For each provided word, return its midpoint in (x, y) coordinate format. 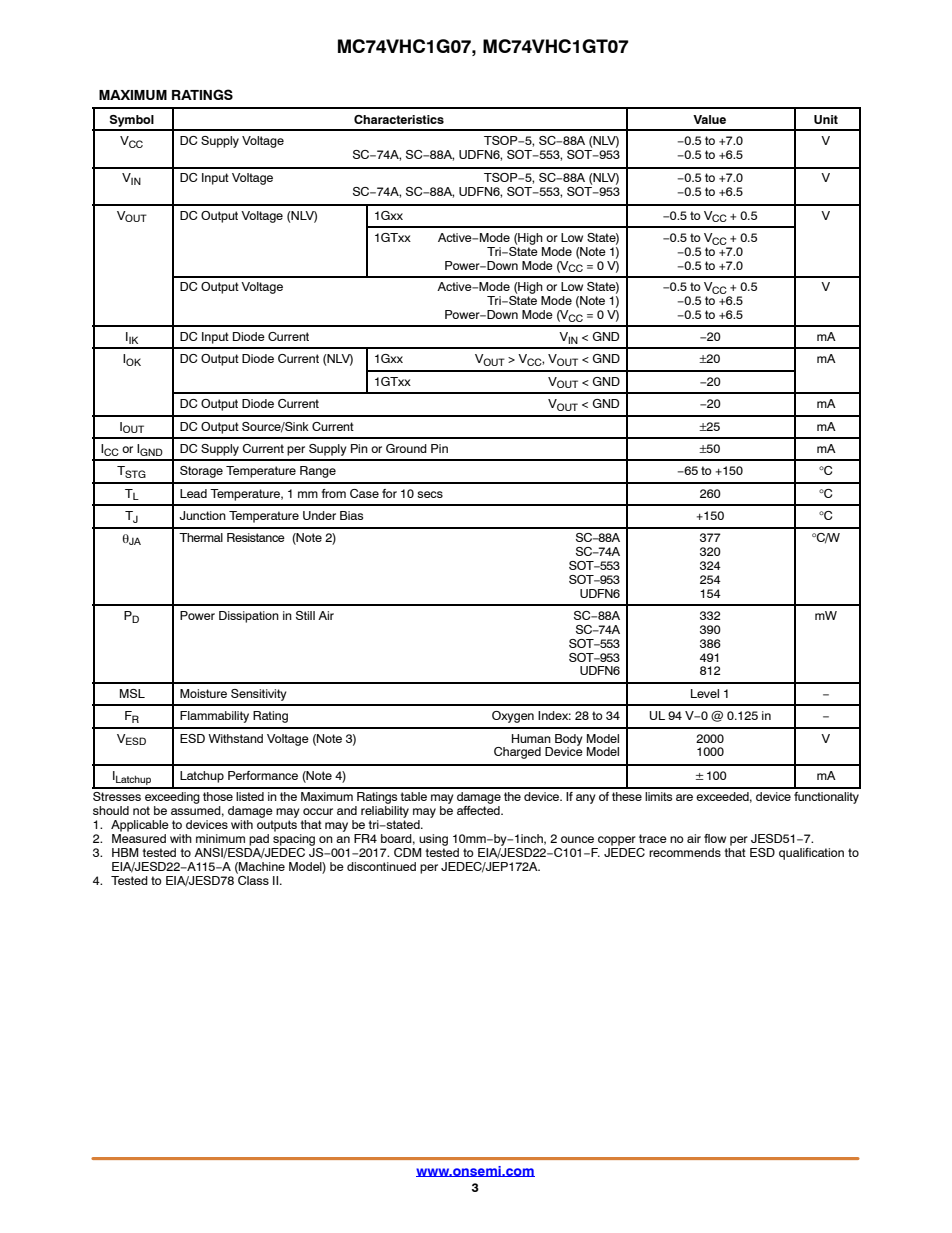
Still (305, 615)
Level (705, 693)
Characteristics (399, 119)
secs (430, 494)
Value (709, 119)
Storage (201, 472)
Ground (406, 448)
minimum (220, 838)
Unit (826, 119)
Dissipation (249, 617)
